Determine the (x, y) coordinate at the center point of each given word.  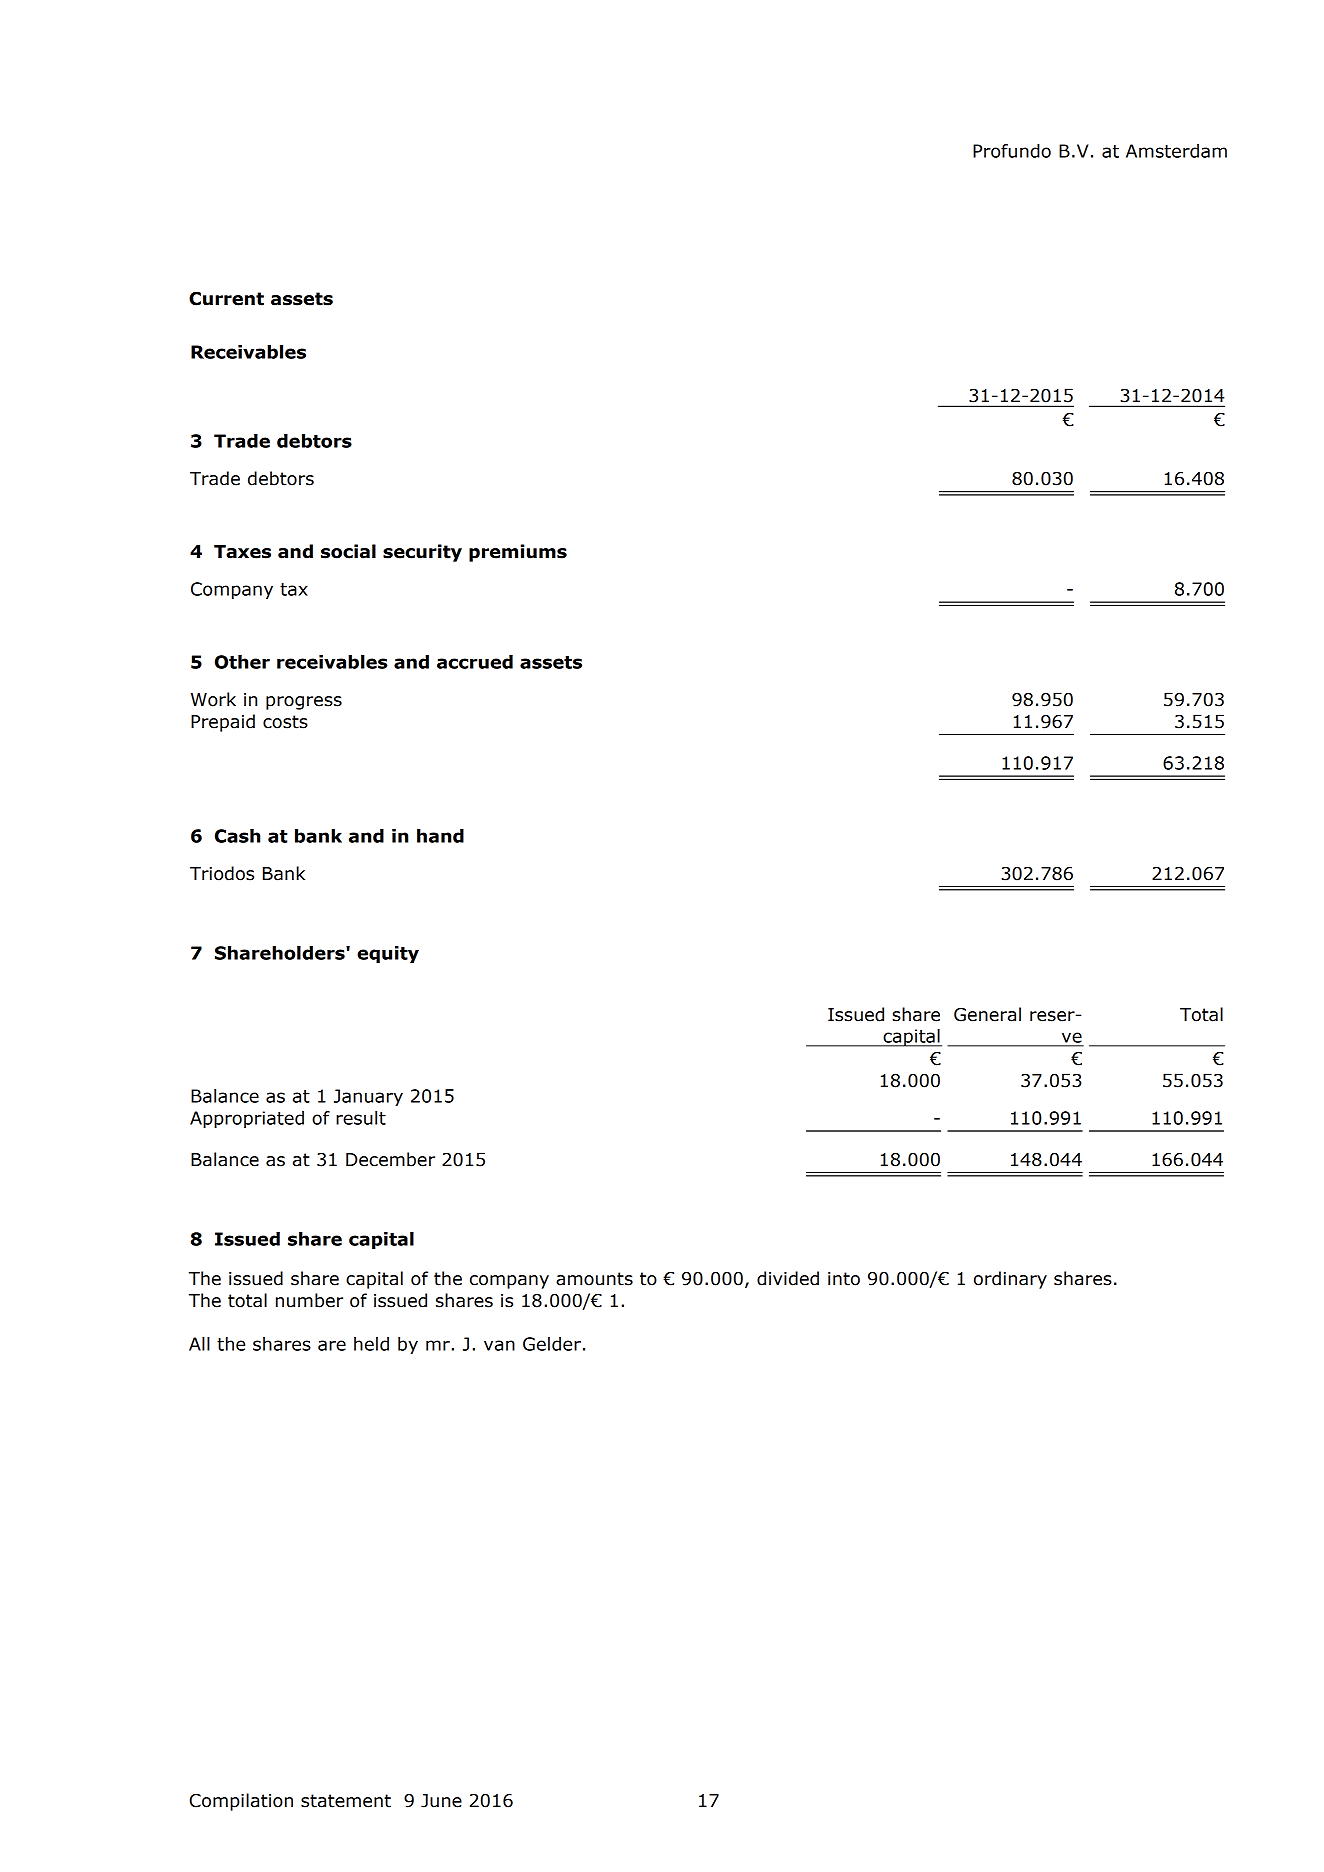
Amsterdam (1176, 151)
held (371, 1344)
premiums (518, 553)
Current (226, 298)
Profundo (1012, 151)
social (348, 551)
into (844, 1279)
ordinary (1010, 1280)
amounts (594, 1279)
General (987, 1014)
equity (388, 954)
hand (440, 836)
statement (346, 1801)
